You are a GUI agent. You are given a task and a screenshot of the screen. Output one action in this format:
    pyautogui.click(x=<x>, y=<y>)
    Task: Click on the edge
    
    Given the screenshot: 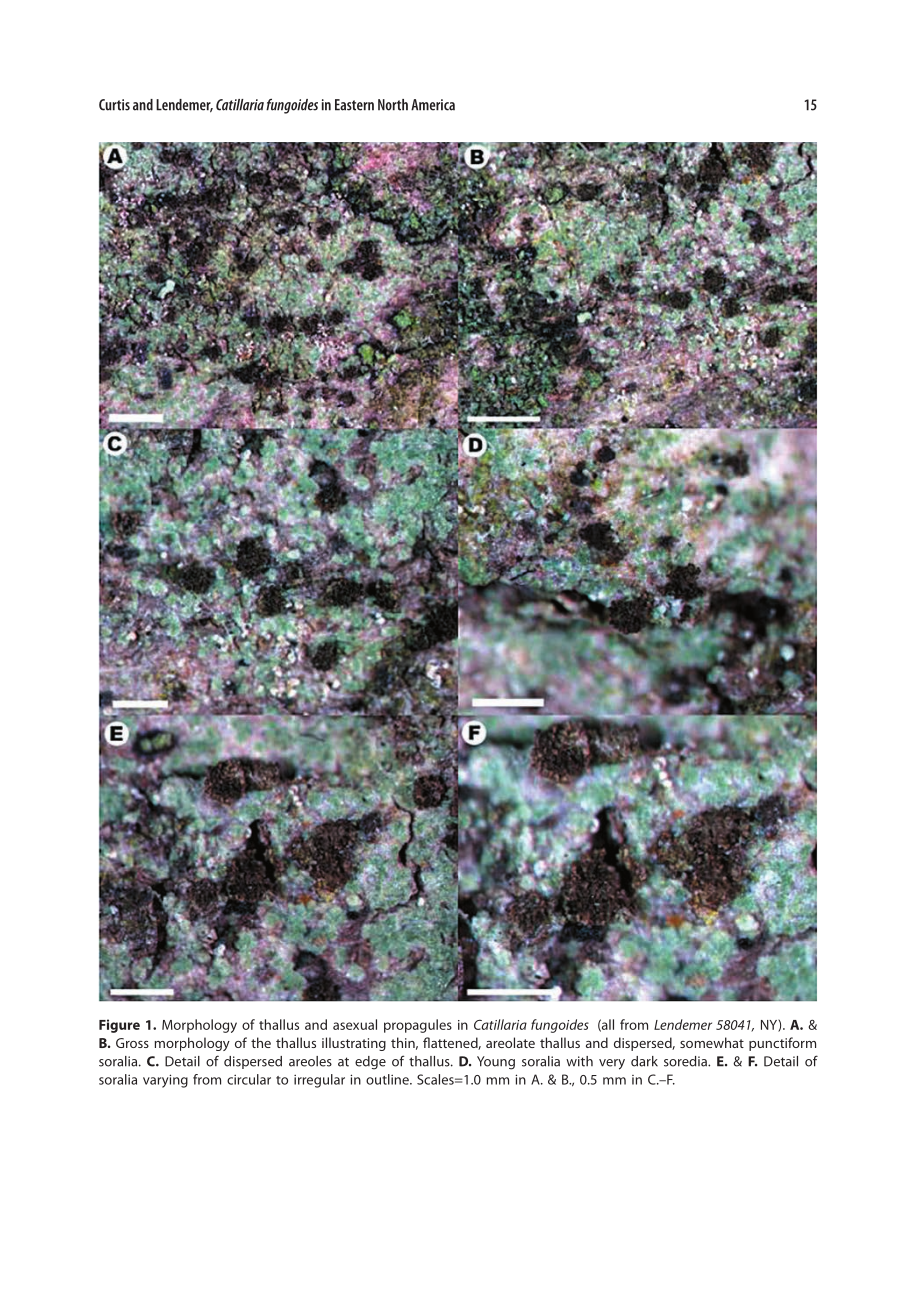 What is the action you would take?
    pyautogui.click(x=370, y=1063)
